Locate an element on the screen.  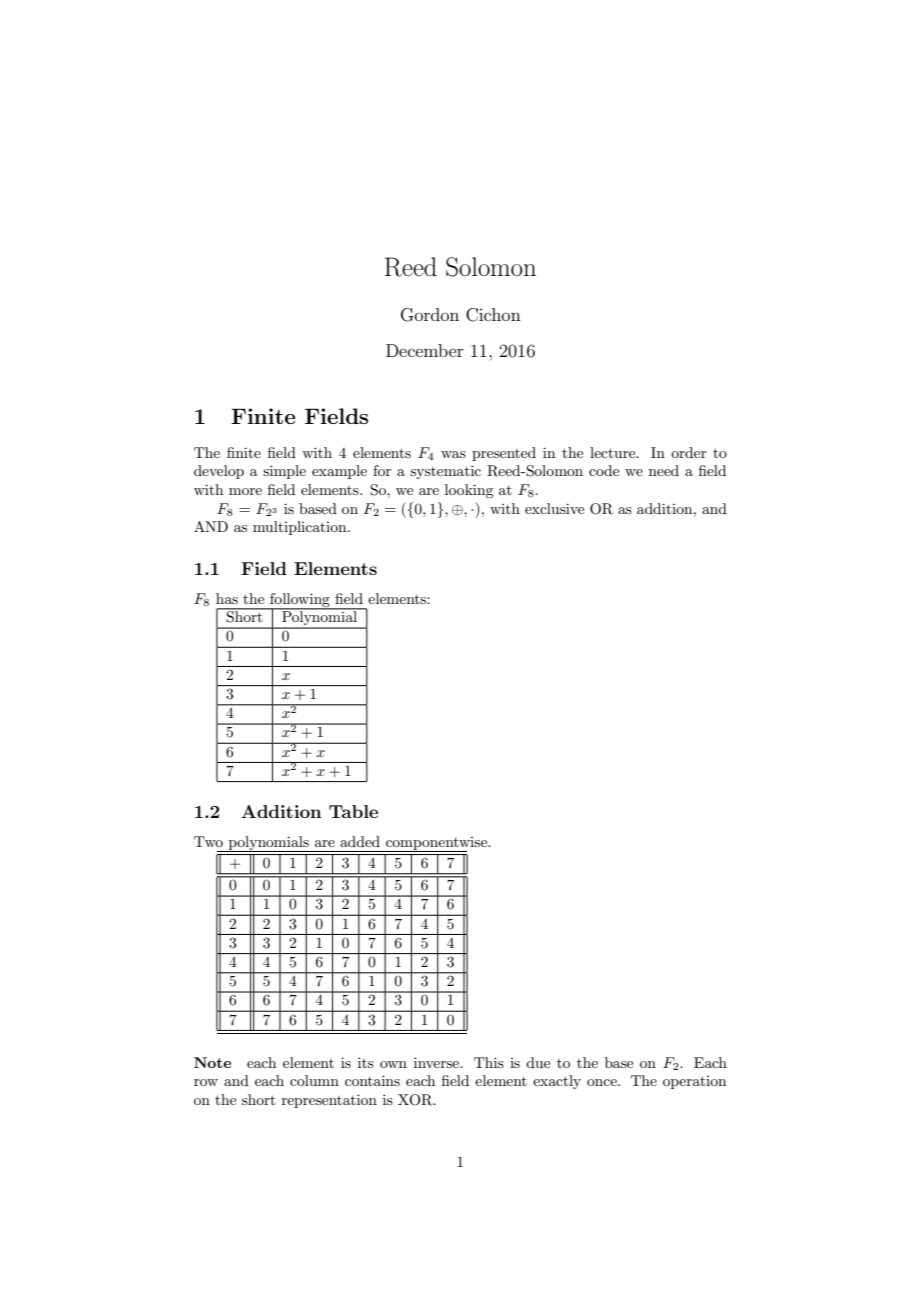
due is located at coordinates (538, 1062).
